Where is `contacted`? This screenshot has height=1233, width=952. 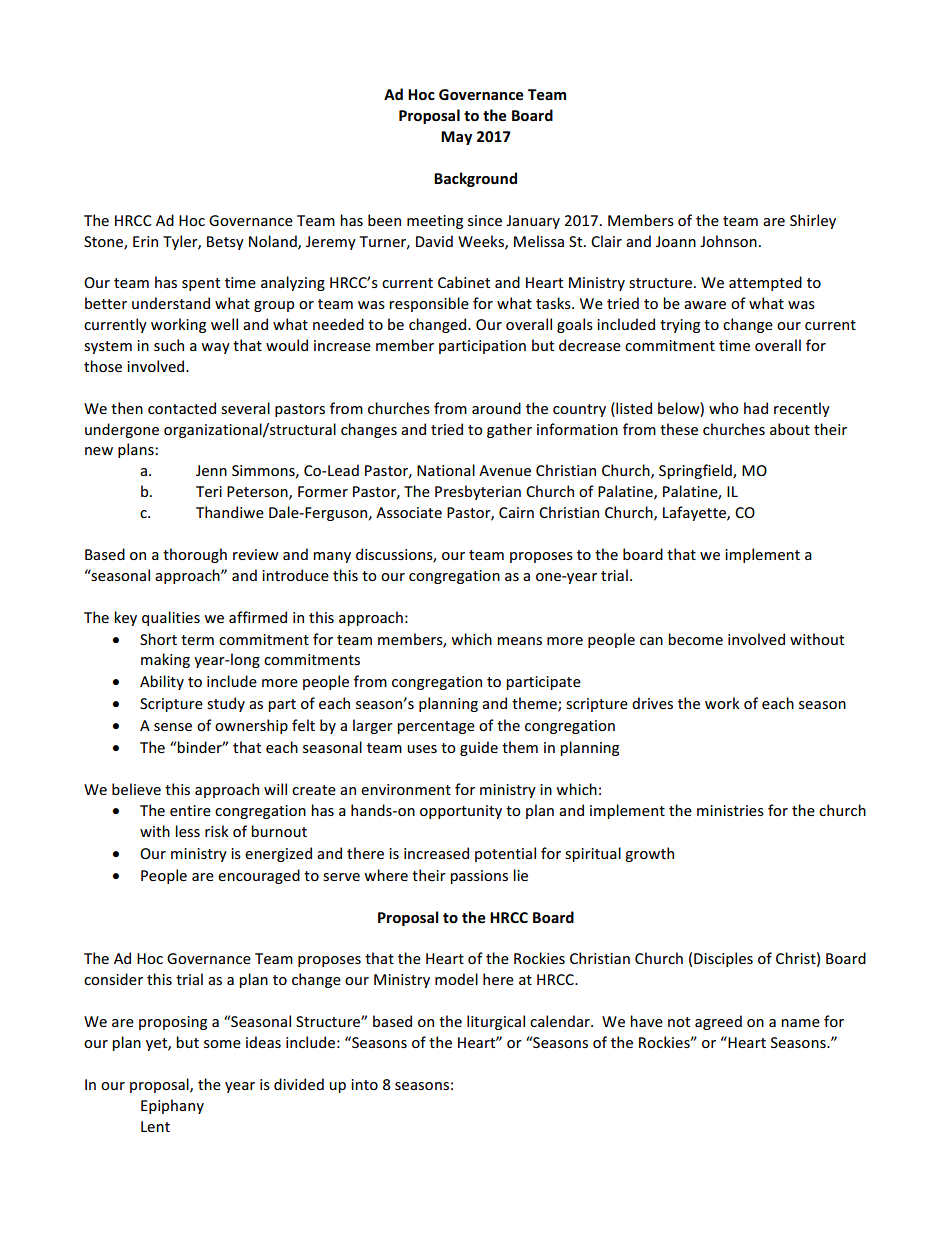
contacted is located at coordinates (182, 408).
